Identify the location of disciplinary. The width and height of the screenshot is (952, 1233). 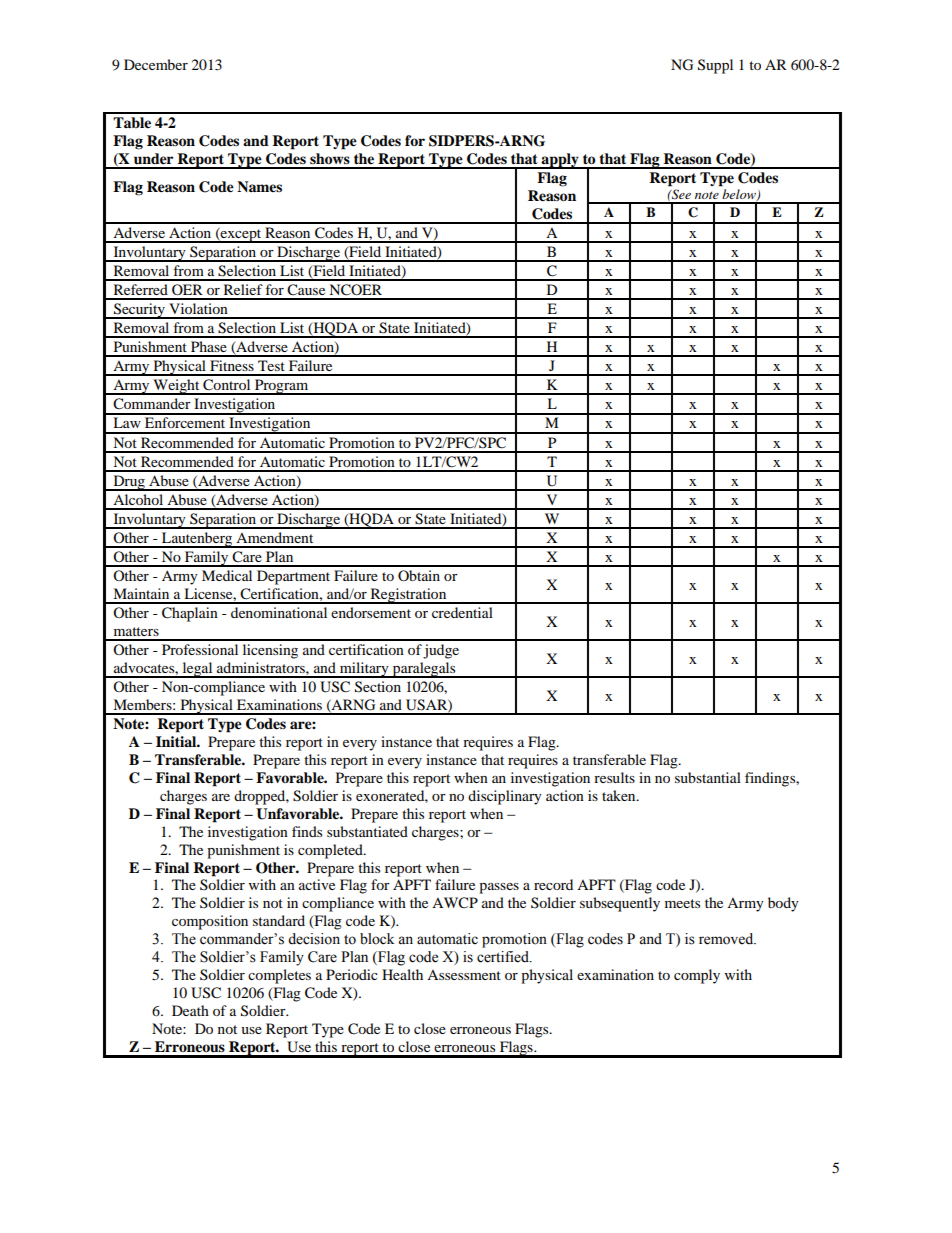
(505, 797).
